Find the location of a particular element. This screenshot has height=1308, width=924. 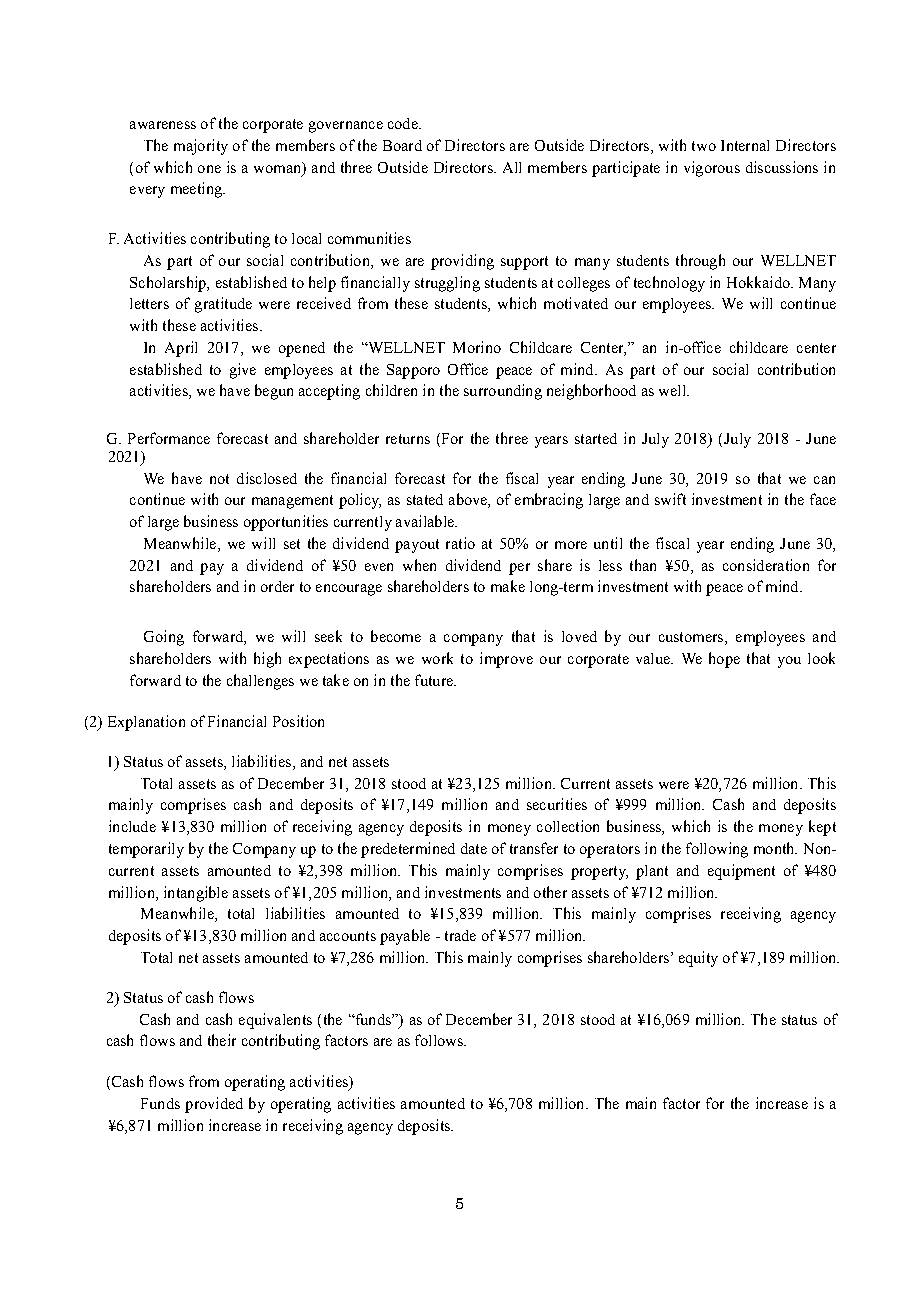

majority is located at coordinates (201, 147).
